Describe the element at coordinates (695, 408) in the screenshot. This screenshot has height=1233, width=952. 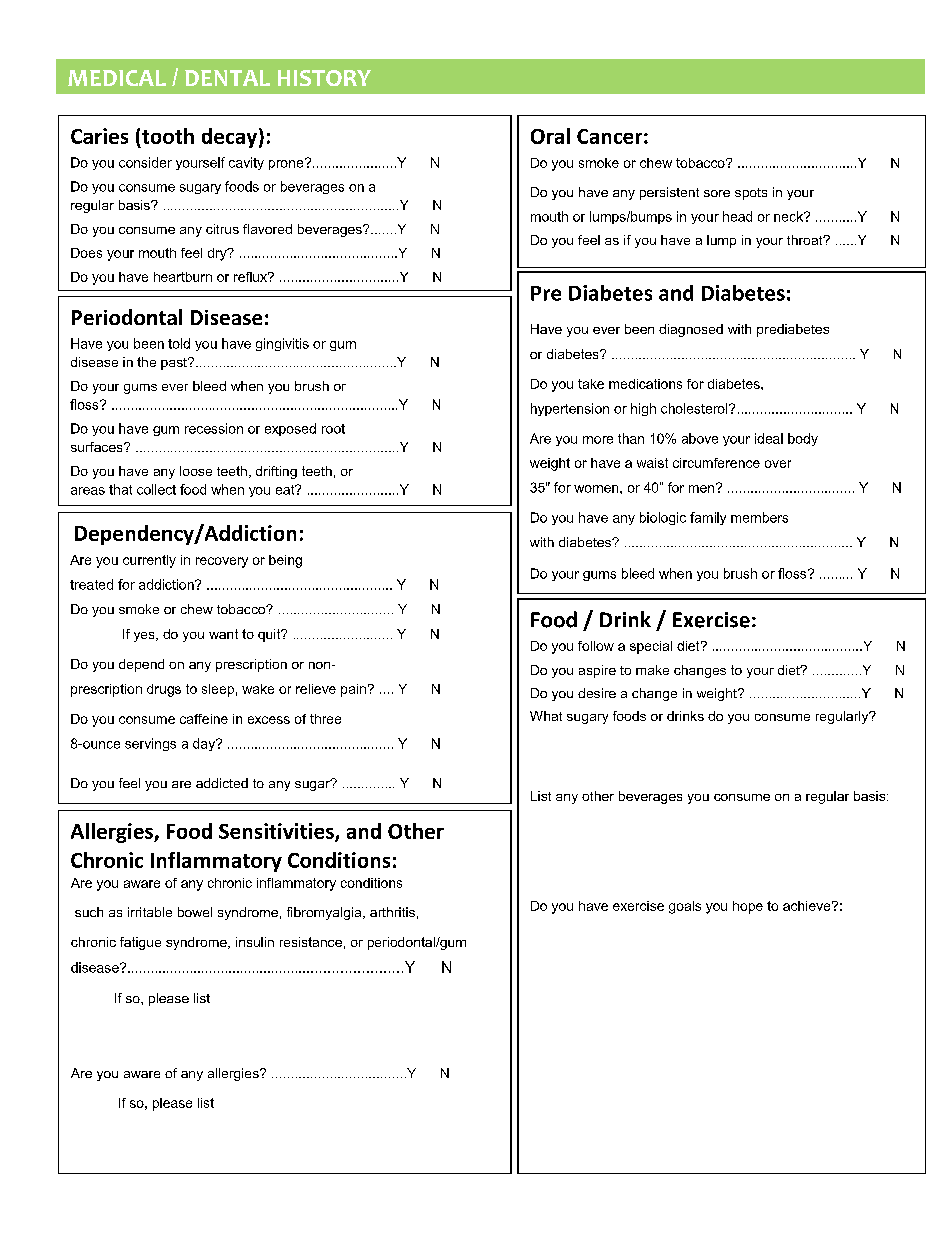
I see `cholesterol` at that location.
